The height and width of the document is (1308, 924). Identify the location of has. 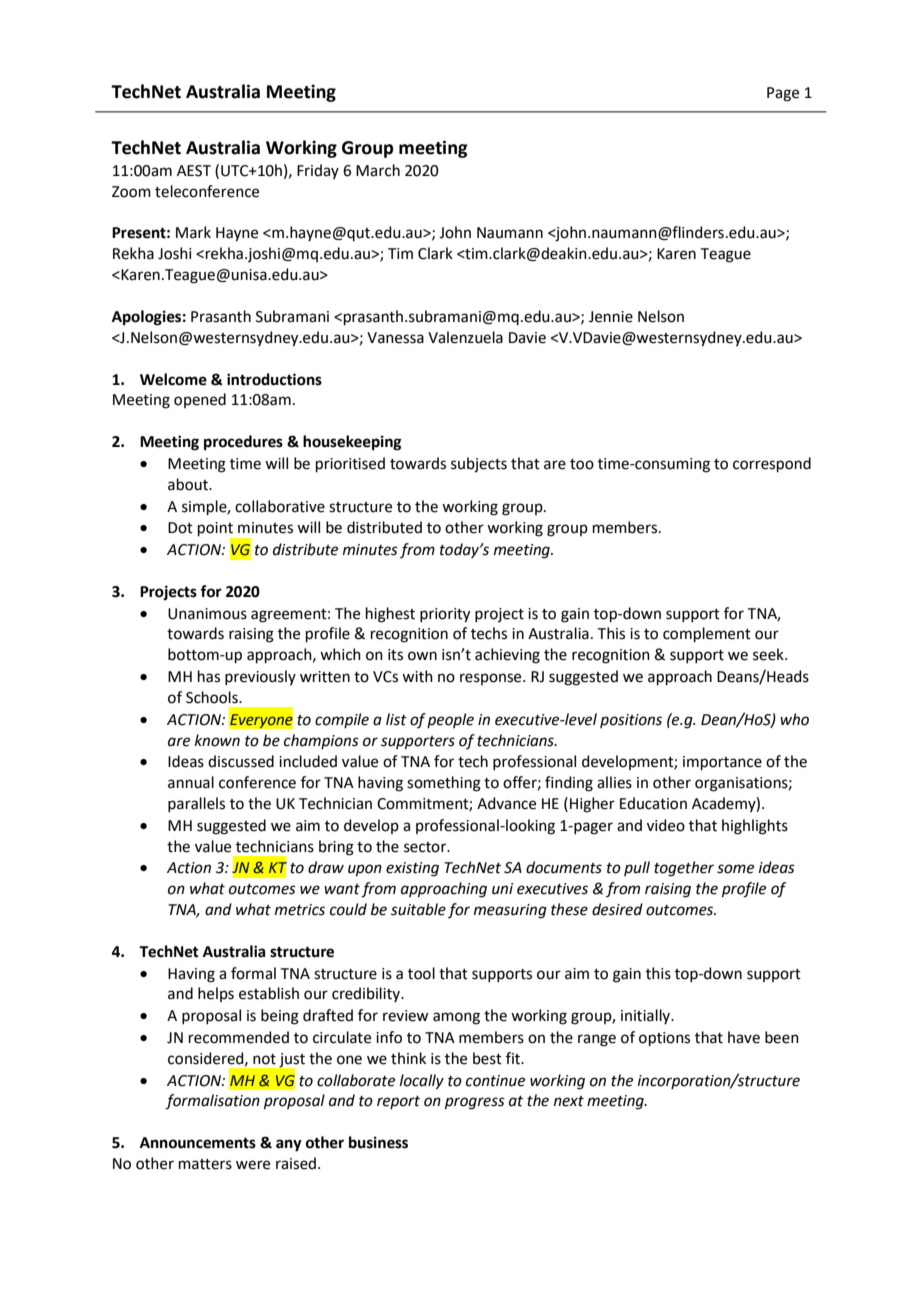
(209, 676).
